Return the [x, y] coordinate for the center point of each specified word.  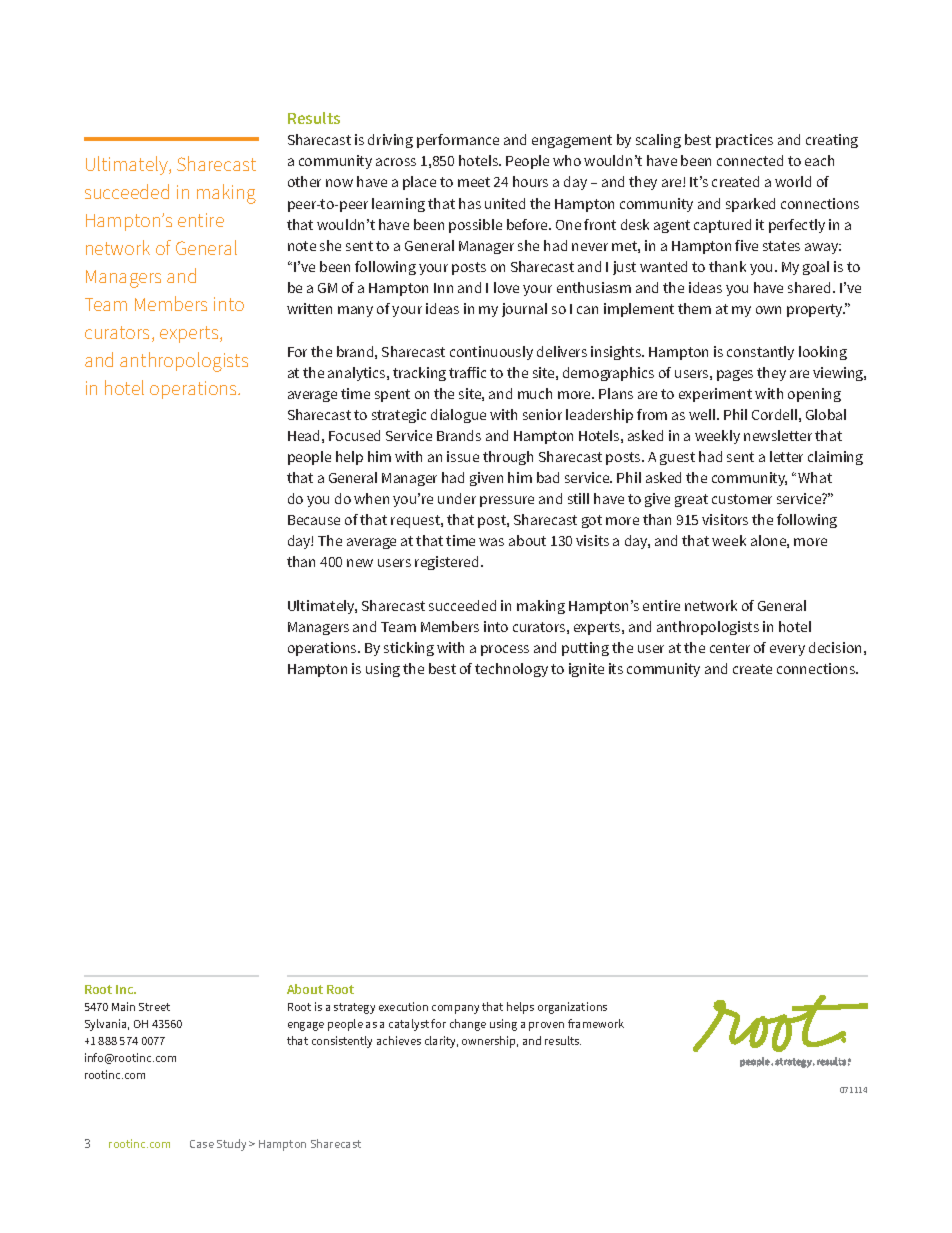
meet [474, 182]
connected [750, 160]
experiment [715, 395]
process [505, 650]
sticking [409, 649]
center [730, 648]
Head [303, 435]
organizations [572, 1008]
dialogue [458, 416]
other [304, 181]
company [455, 1009]
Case [202, 1144]
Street [154, 1007]
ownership [490, 1042]
